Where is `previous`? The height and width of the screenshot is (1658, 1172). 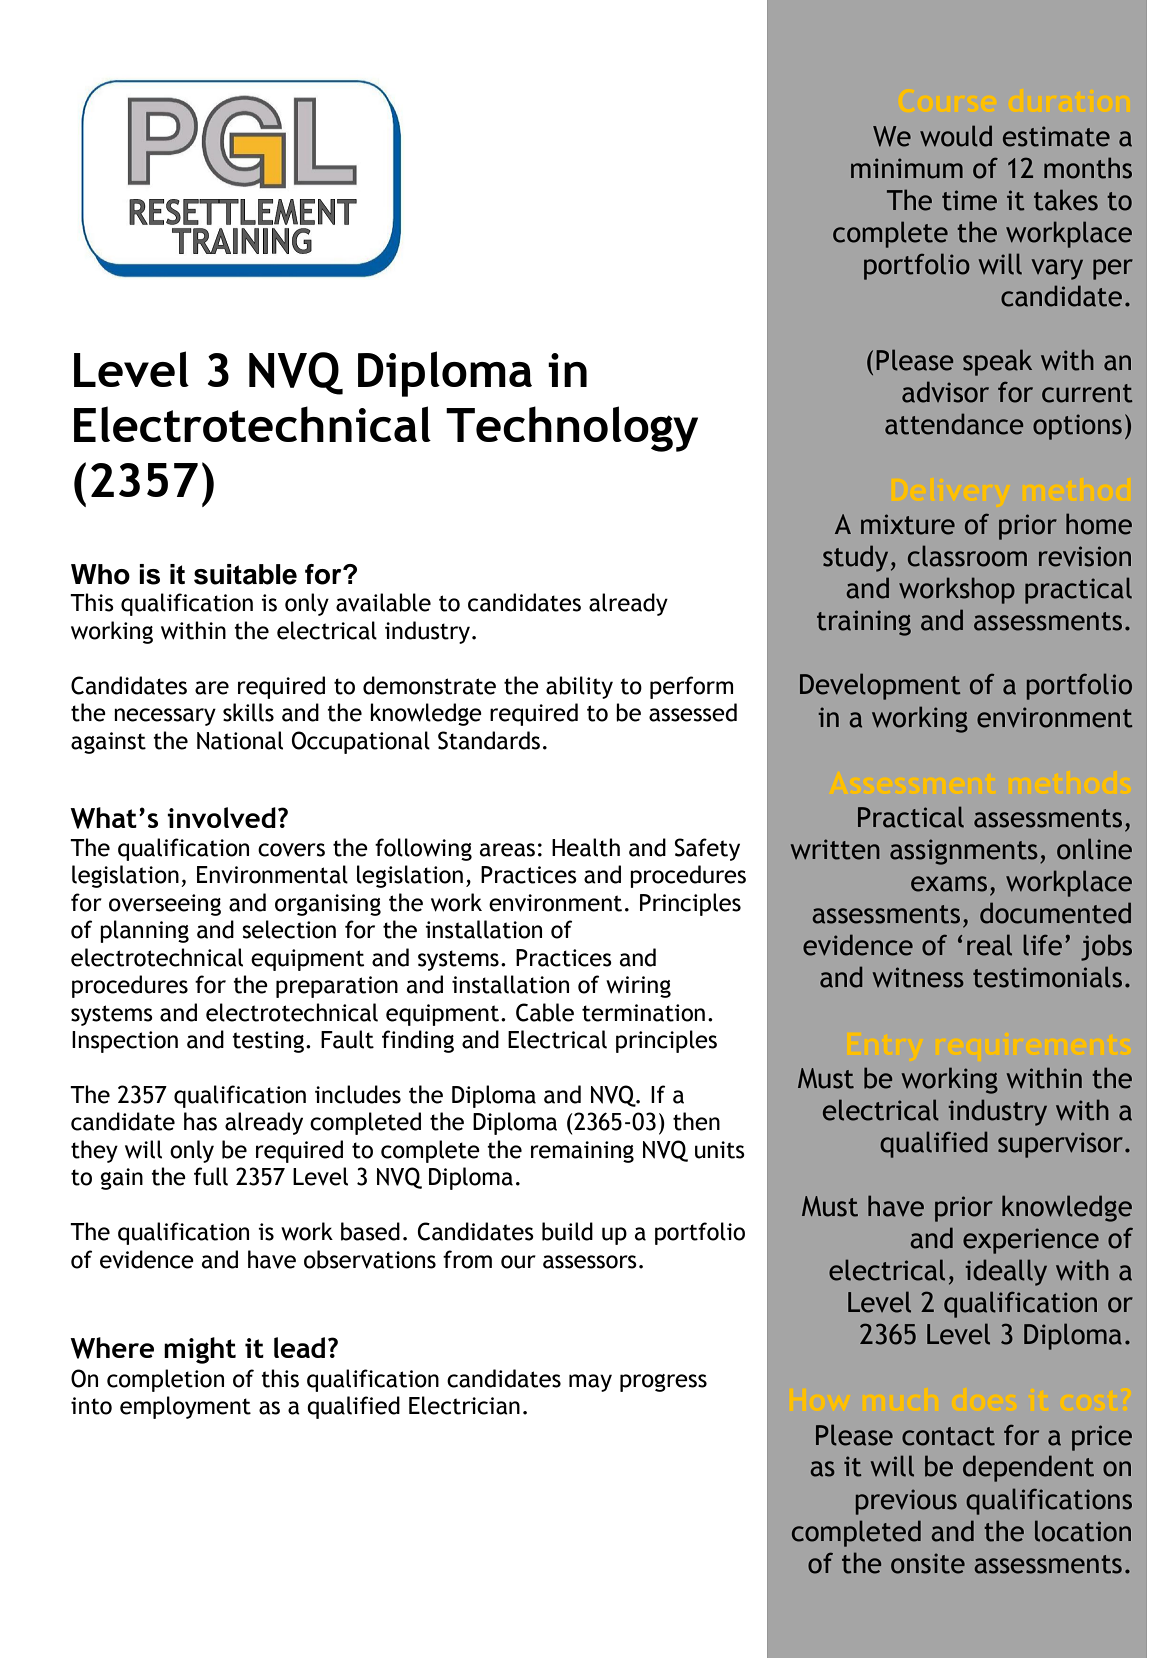
previous is located at coordinates (906, 1502).
